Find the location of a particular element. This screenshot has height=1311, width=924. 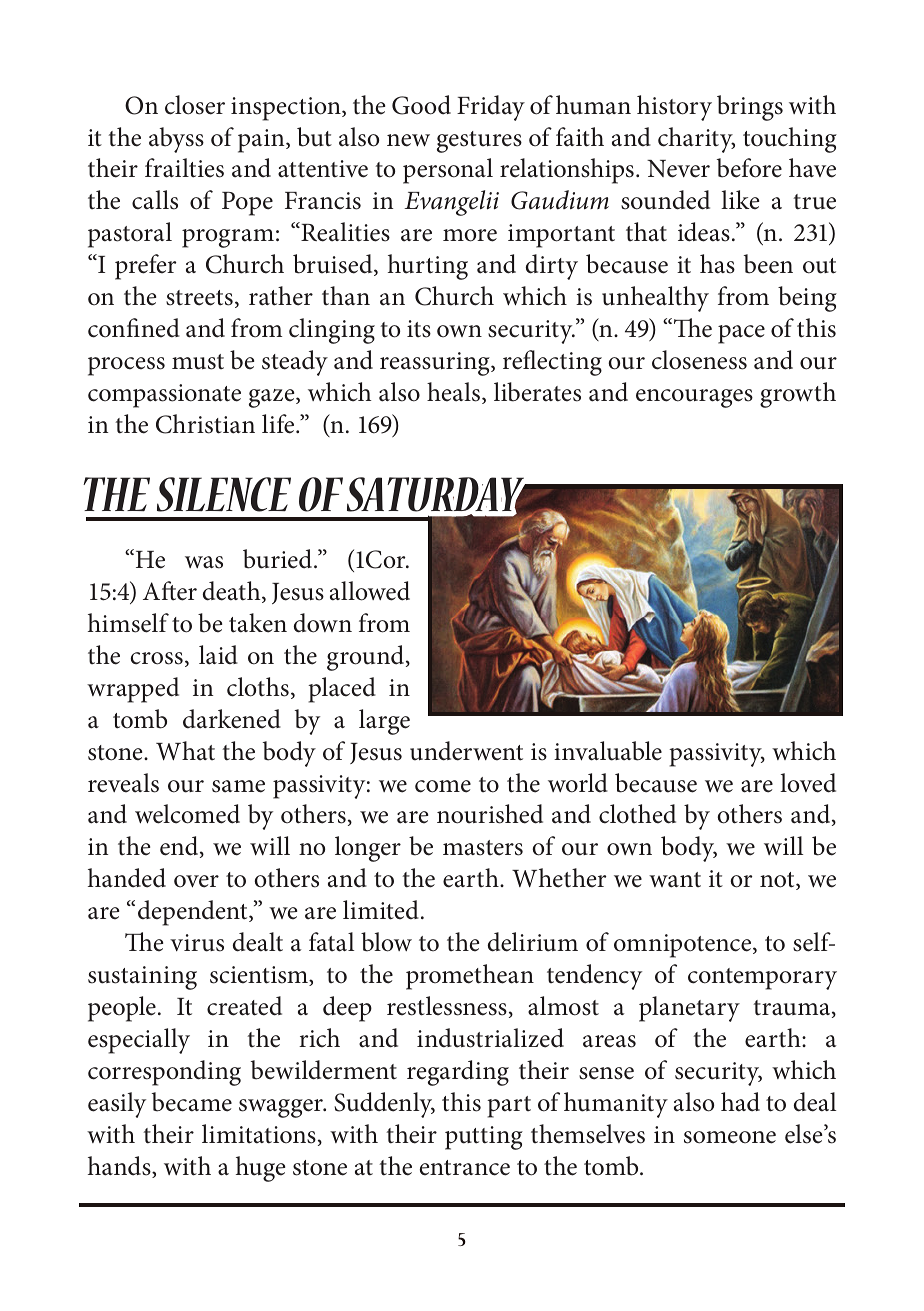

loved is located at coordinates (808, 783).
